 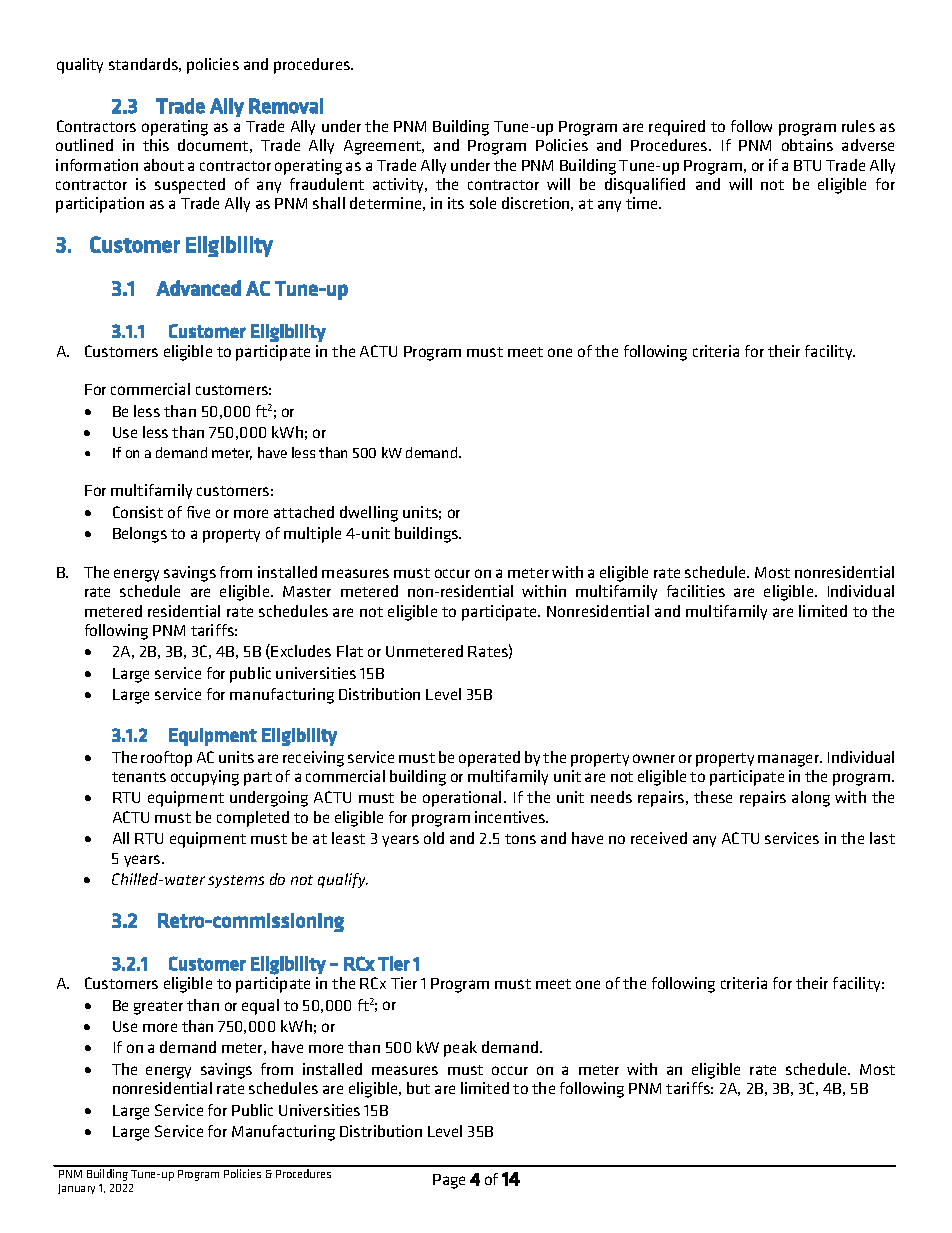 What do you see at coordinates (198, 288) in the document?
I see `Advanced` at bounding box center [198, 288].
